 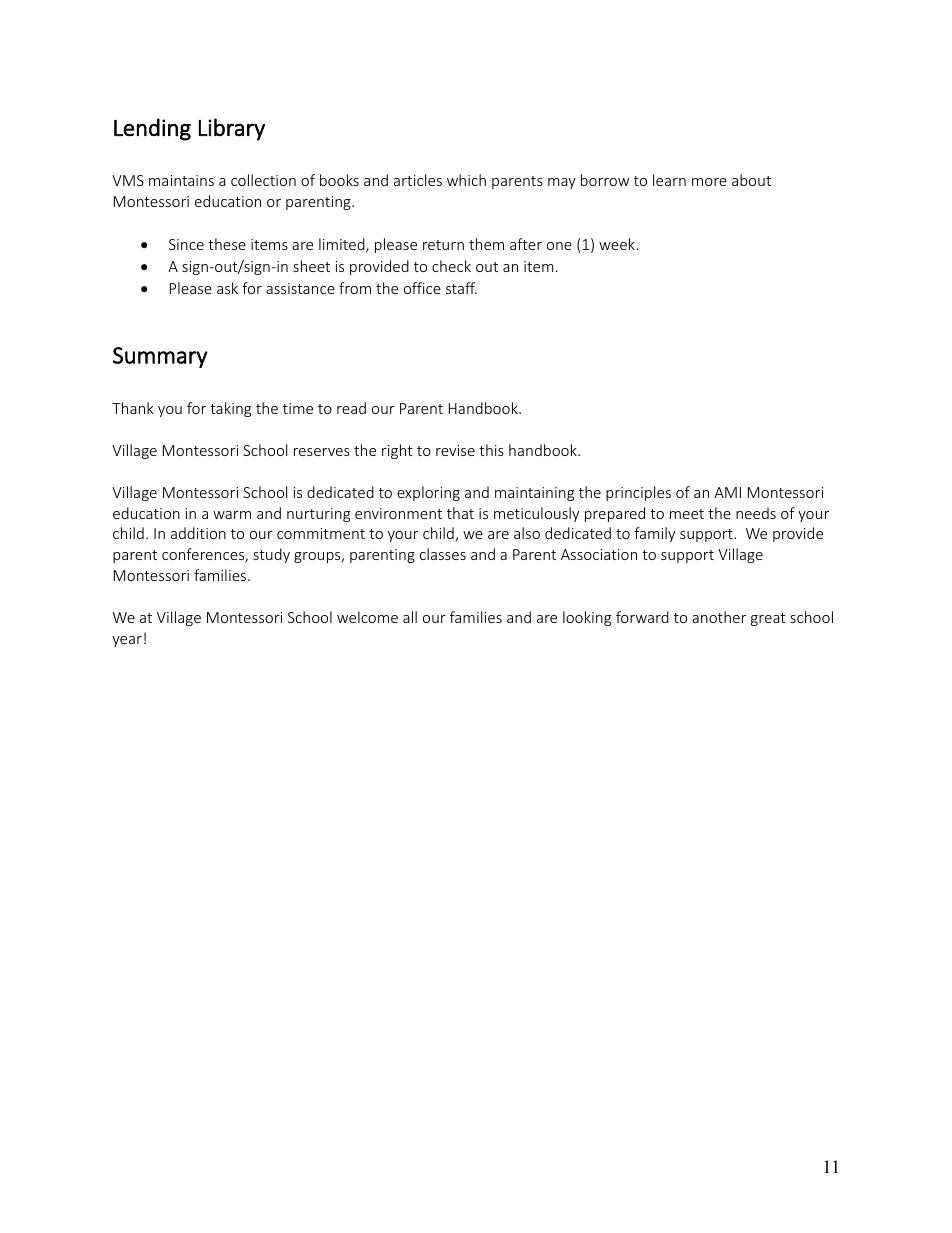 I want to click on ask, so click(x=227, y=288).
